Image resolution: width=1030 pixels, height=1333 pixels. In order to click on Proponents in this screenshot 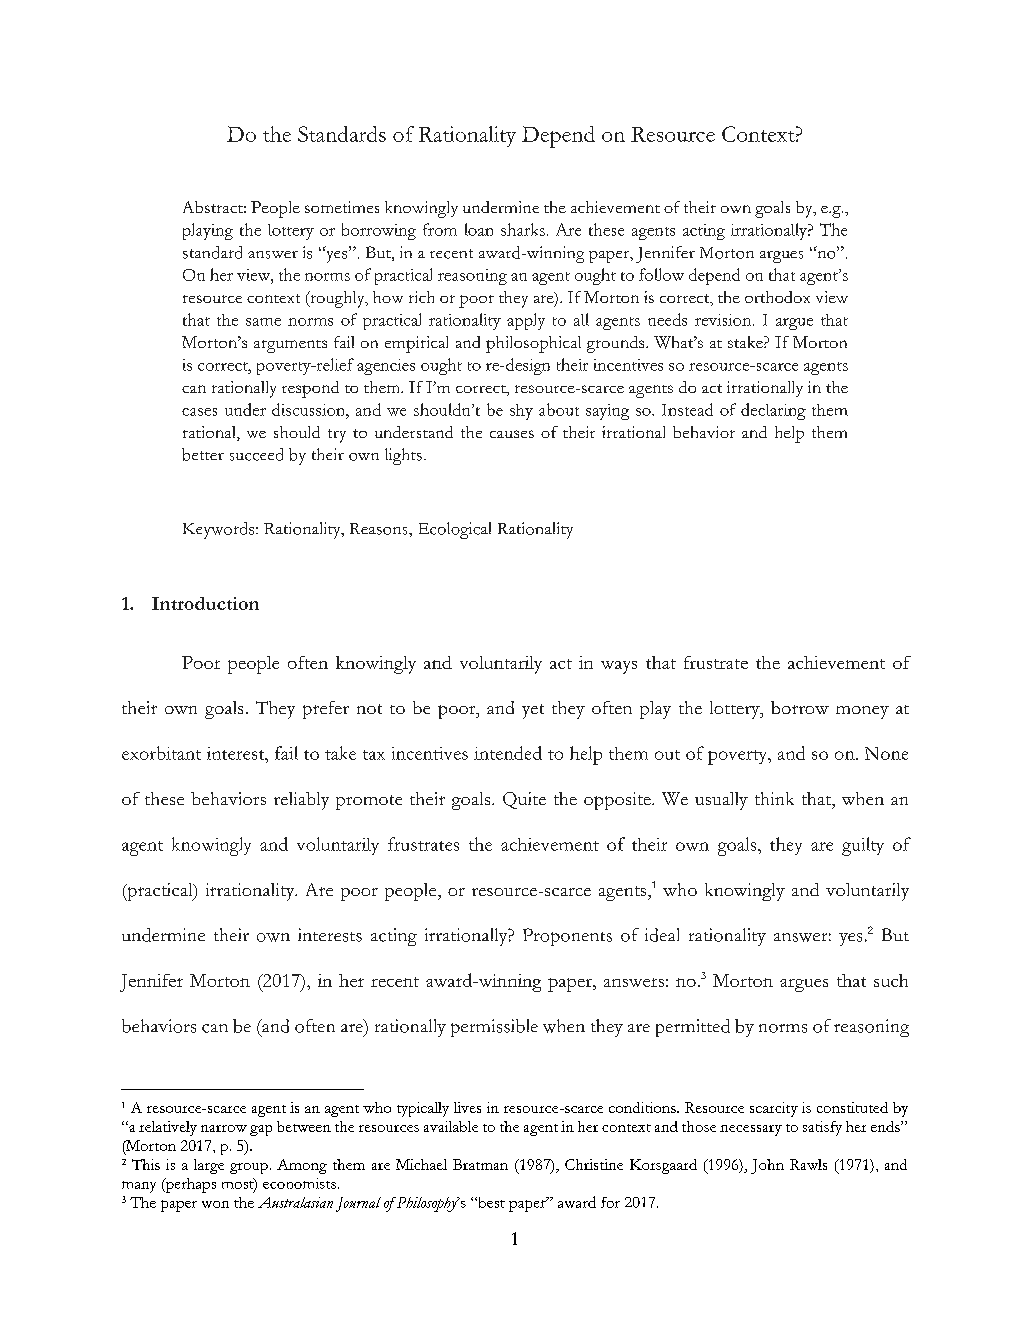, I will do `click(567, 937)`.
